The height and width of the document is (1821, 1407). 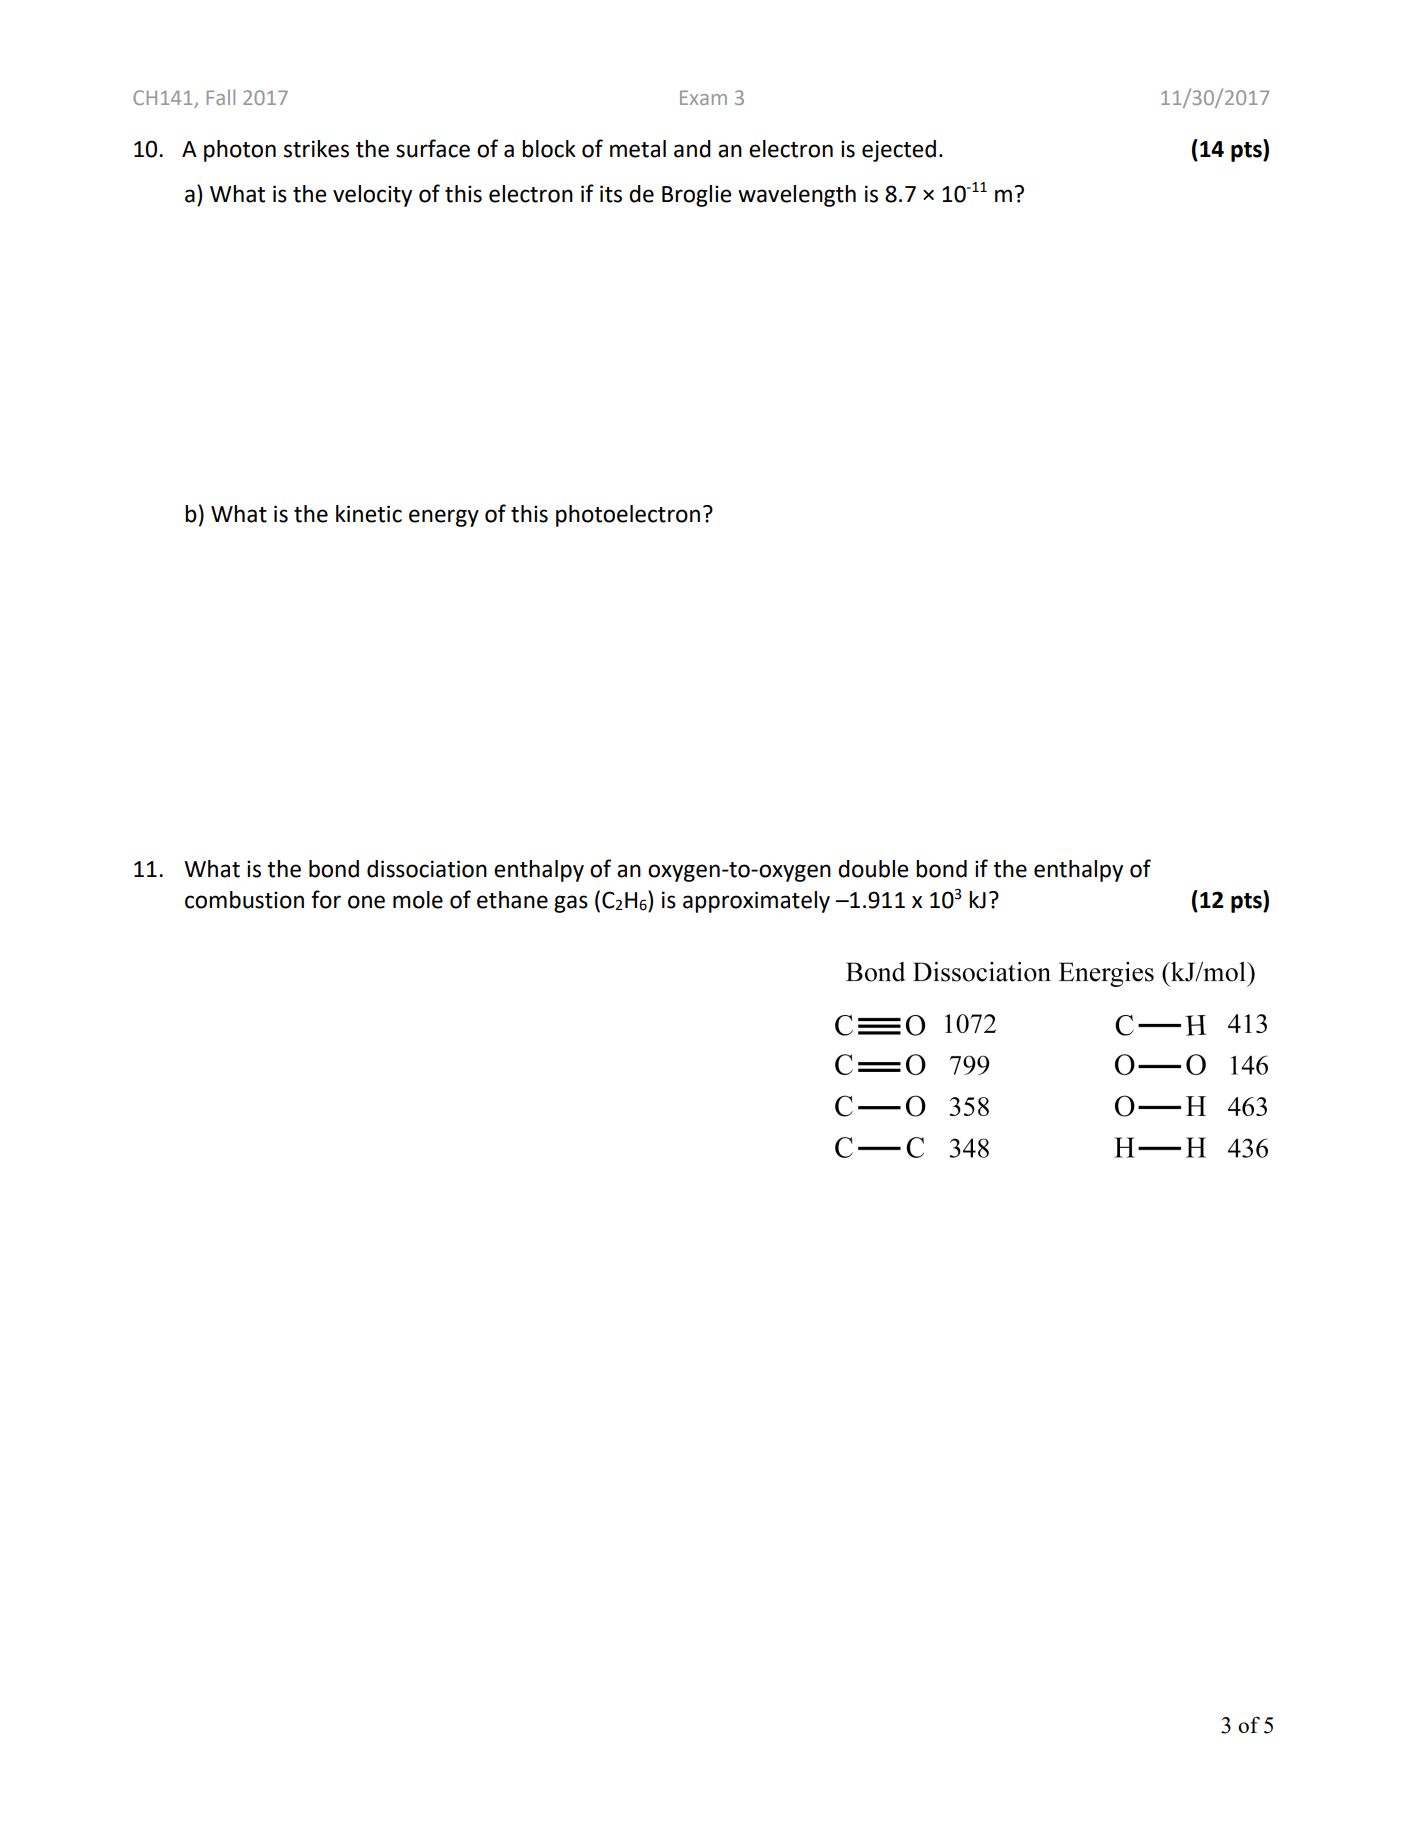 I want to click on dissociation, so click(x=427, y=869).
